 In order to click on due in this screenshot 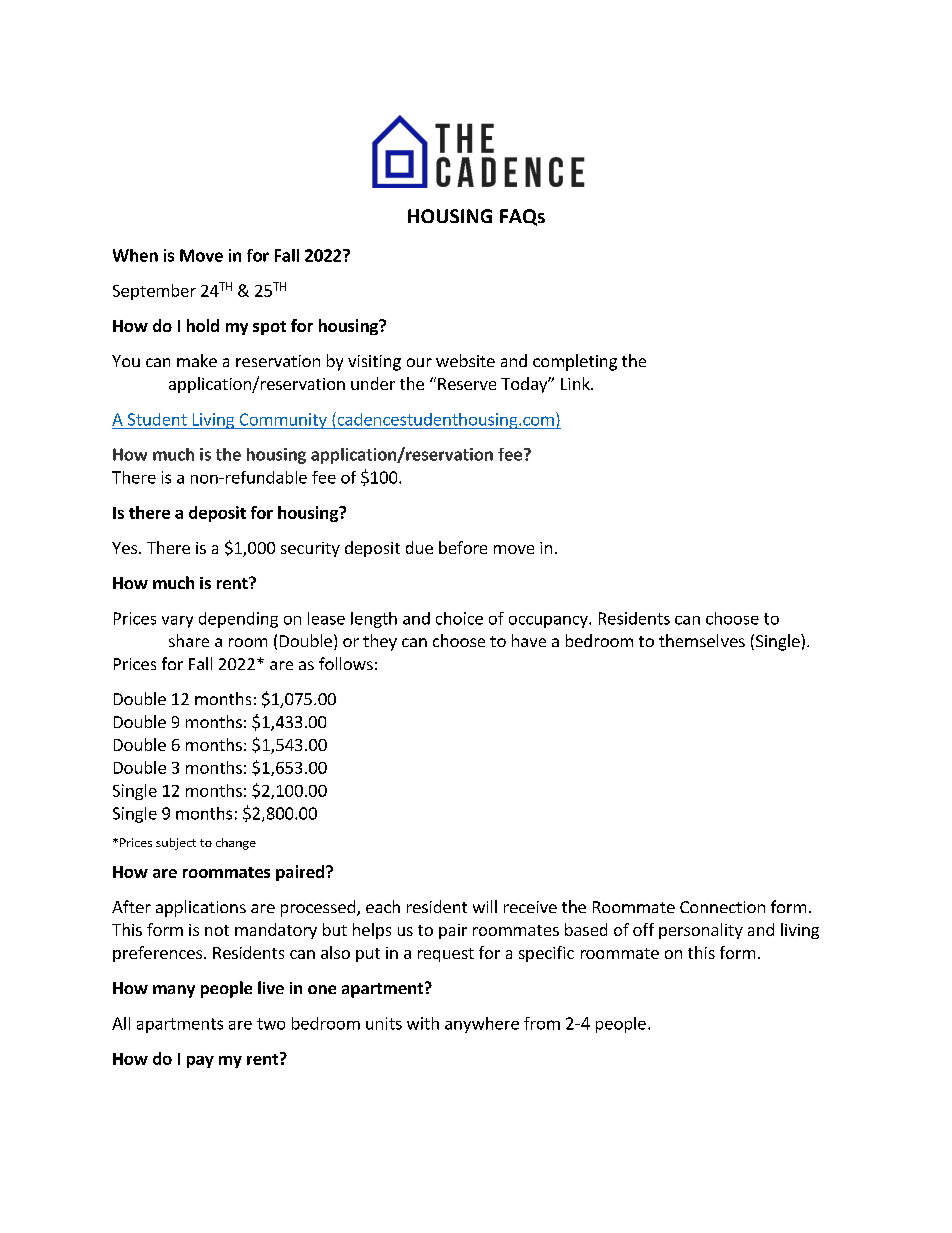, I will do `click(419, 547)`.
